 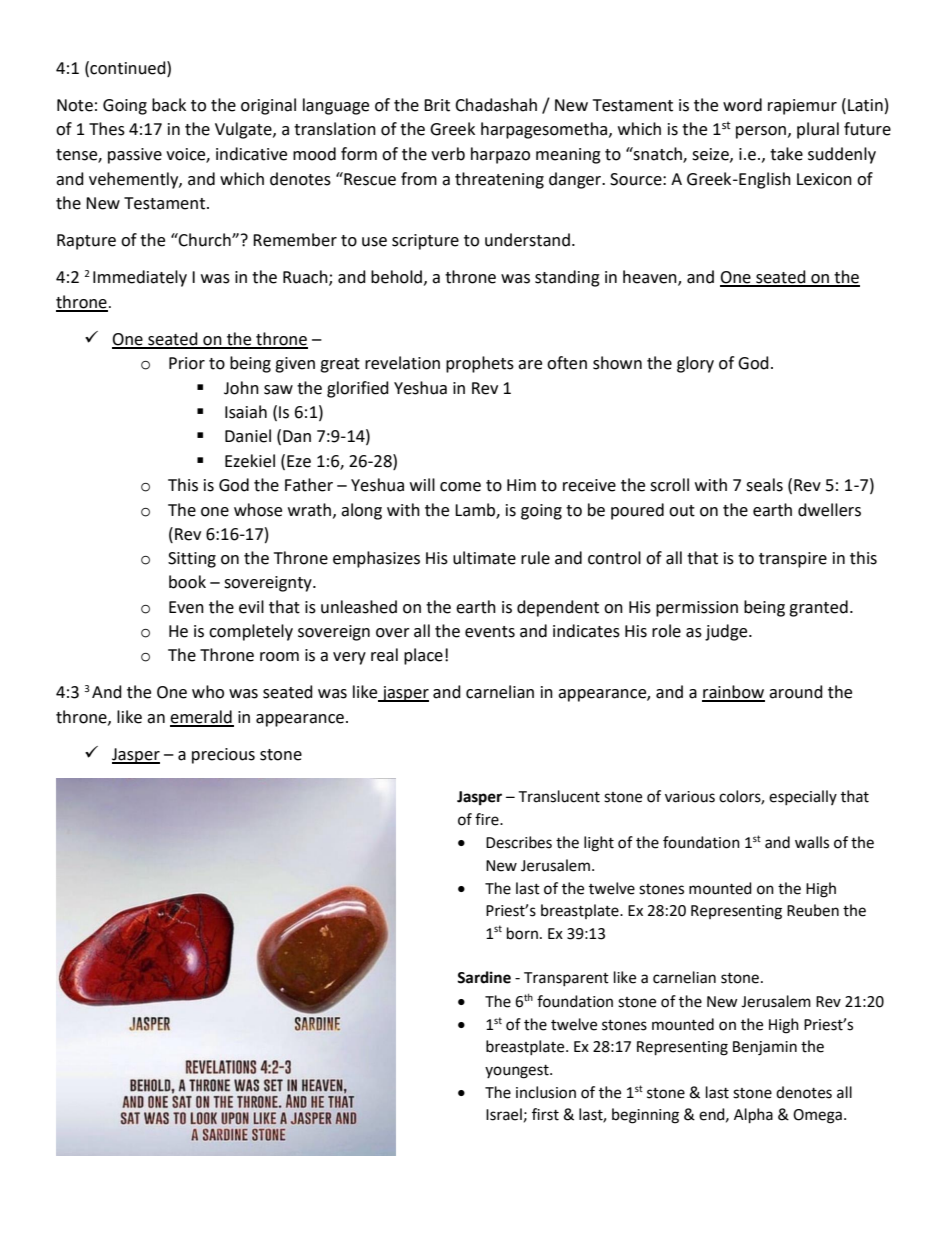 I want to click on verb, so click(x=448, y=154).
